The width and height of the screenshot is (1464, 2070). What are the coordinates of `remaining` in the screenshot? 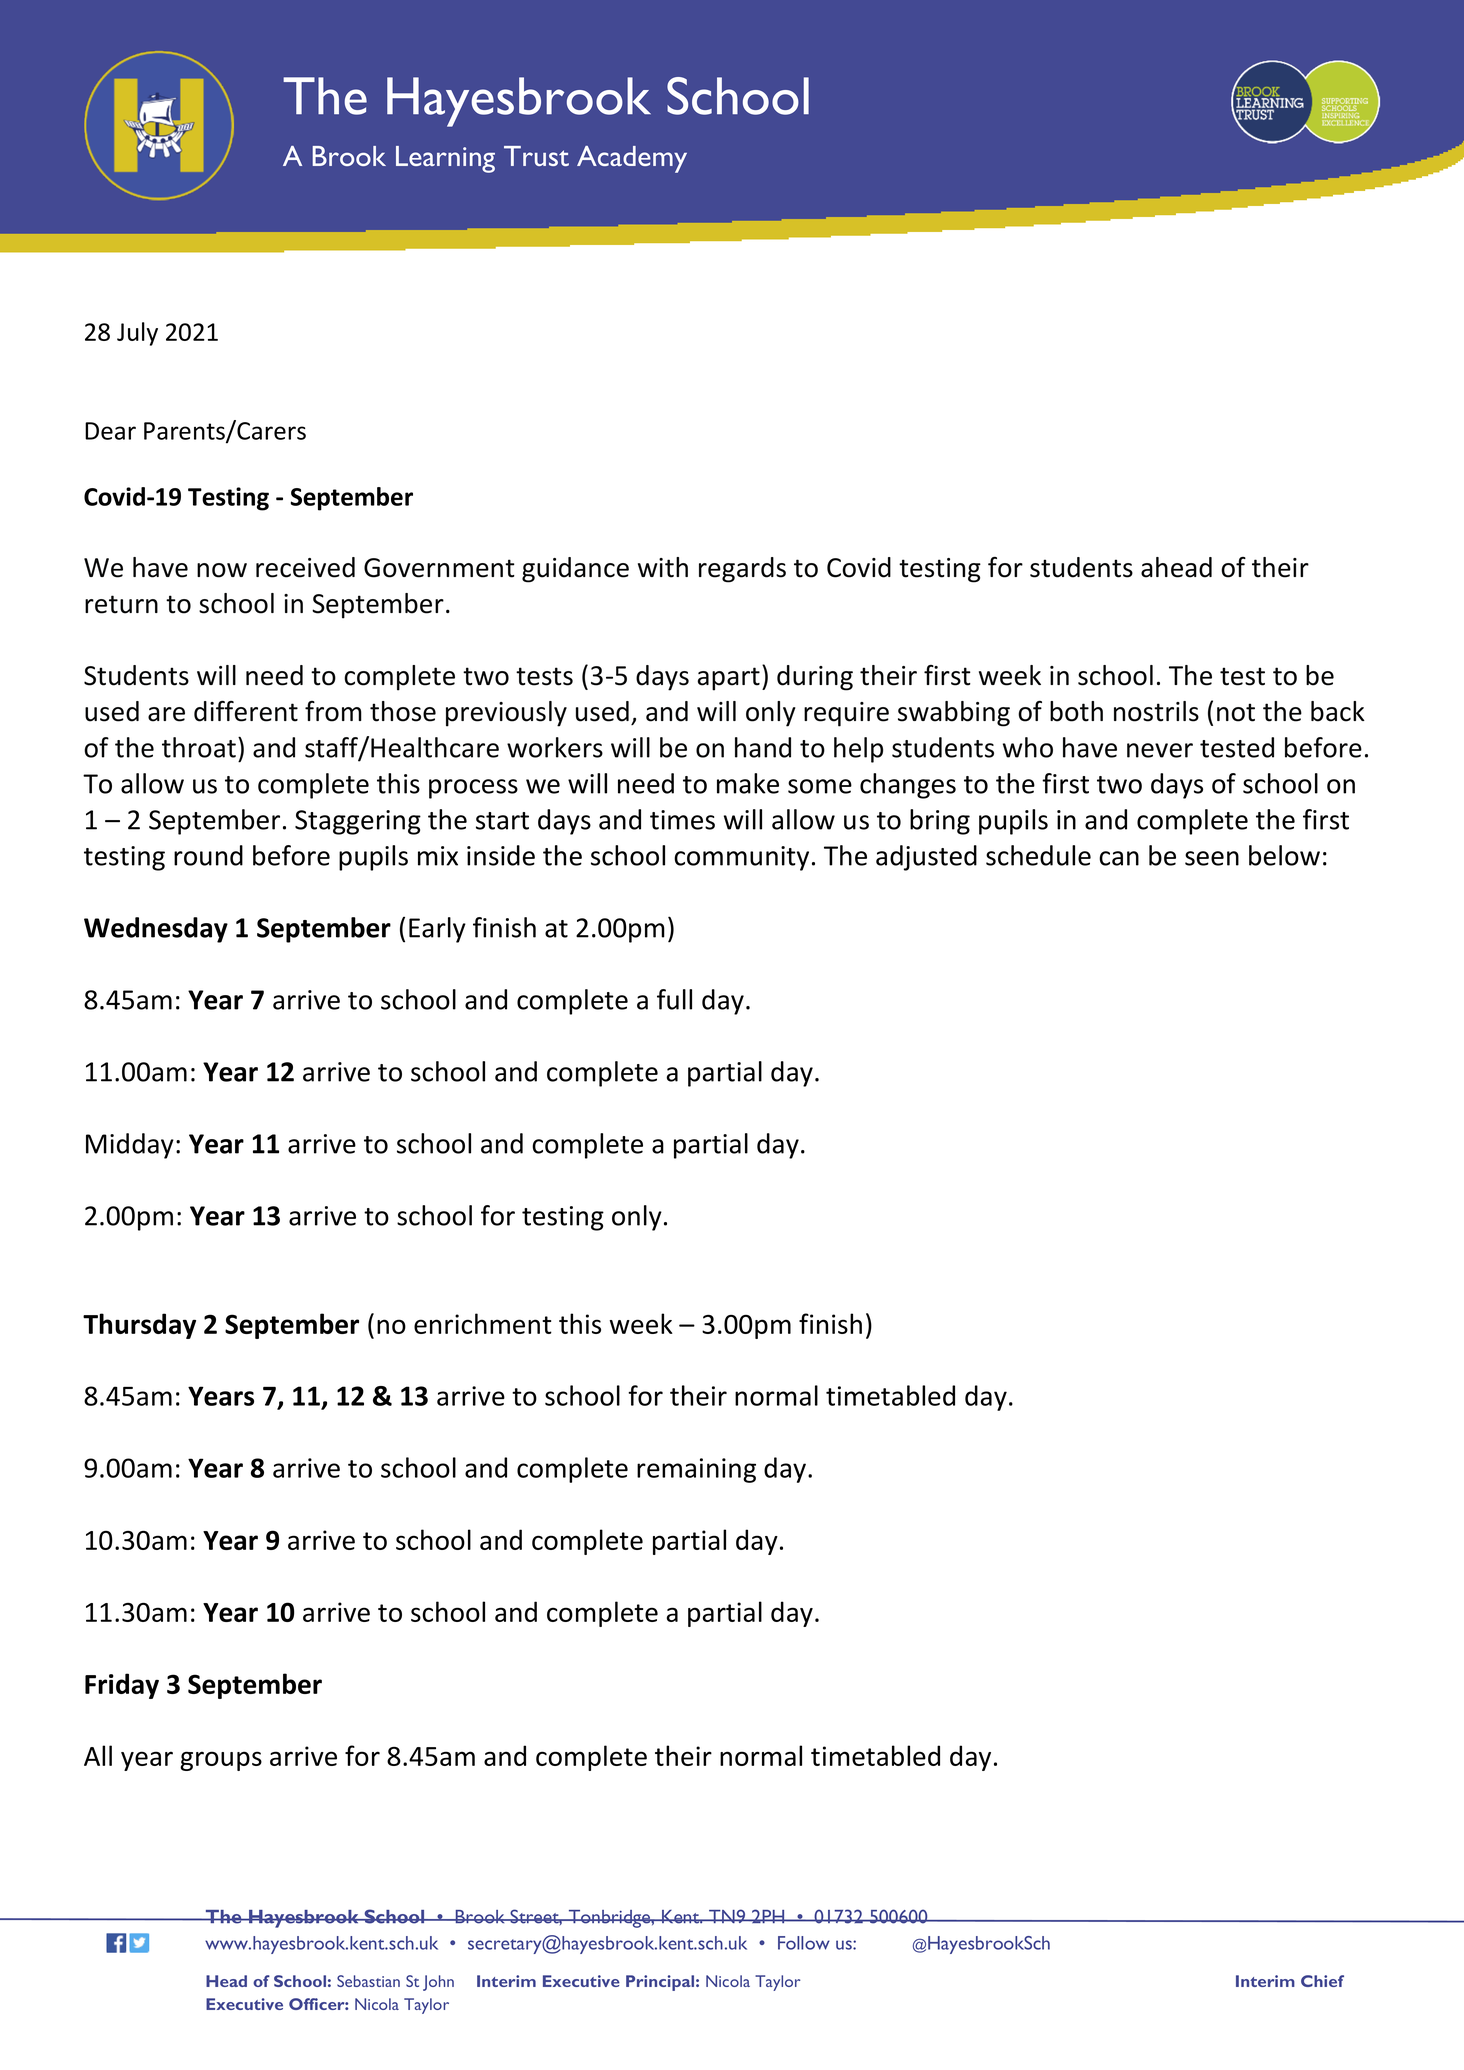 It's located at (696, 1470).
